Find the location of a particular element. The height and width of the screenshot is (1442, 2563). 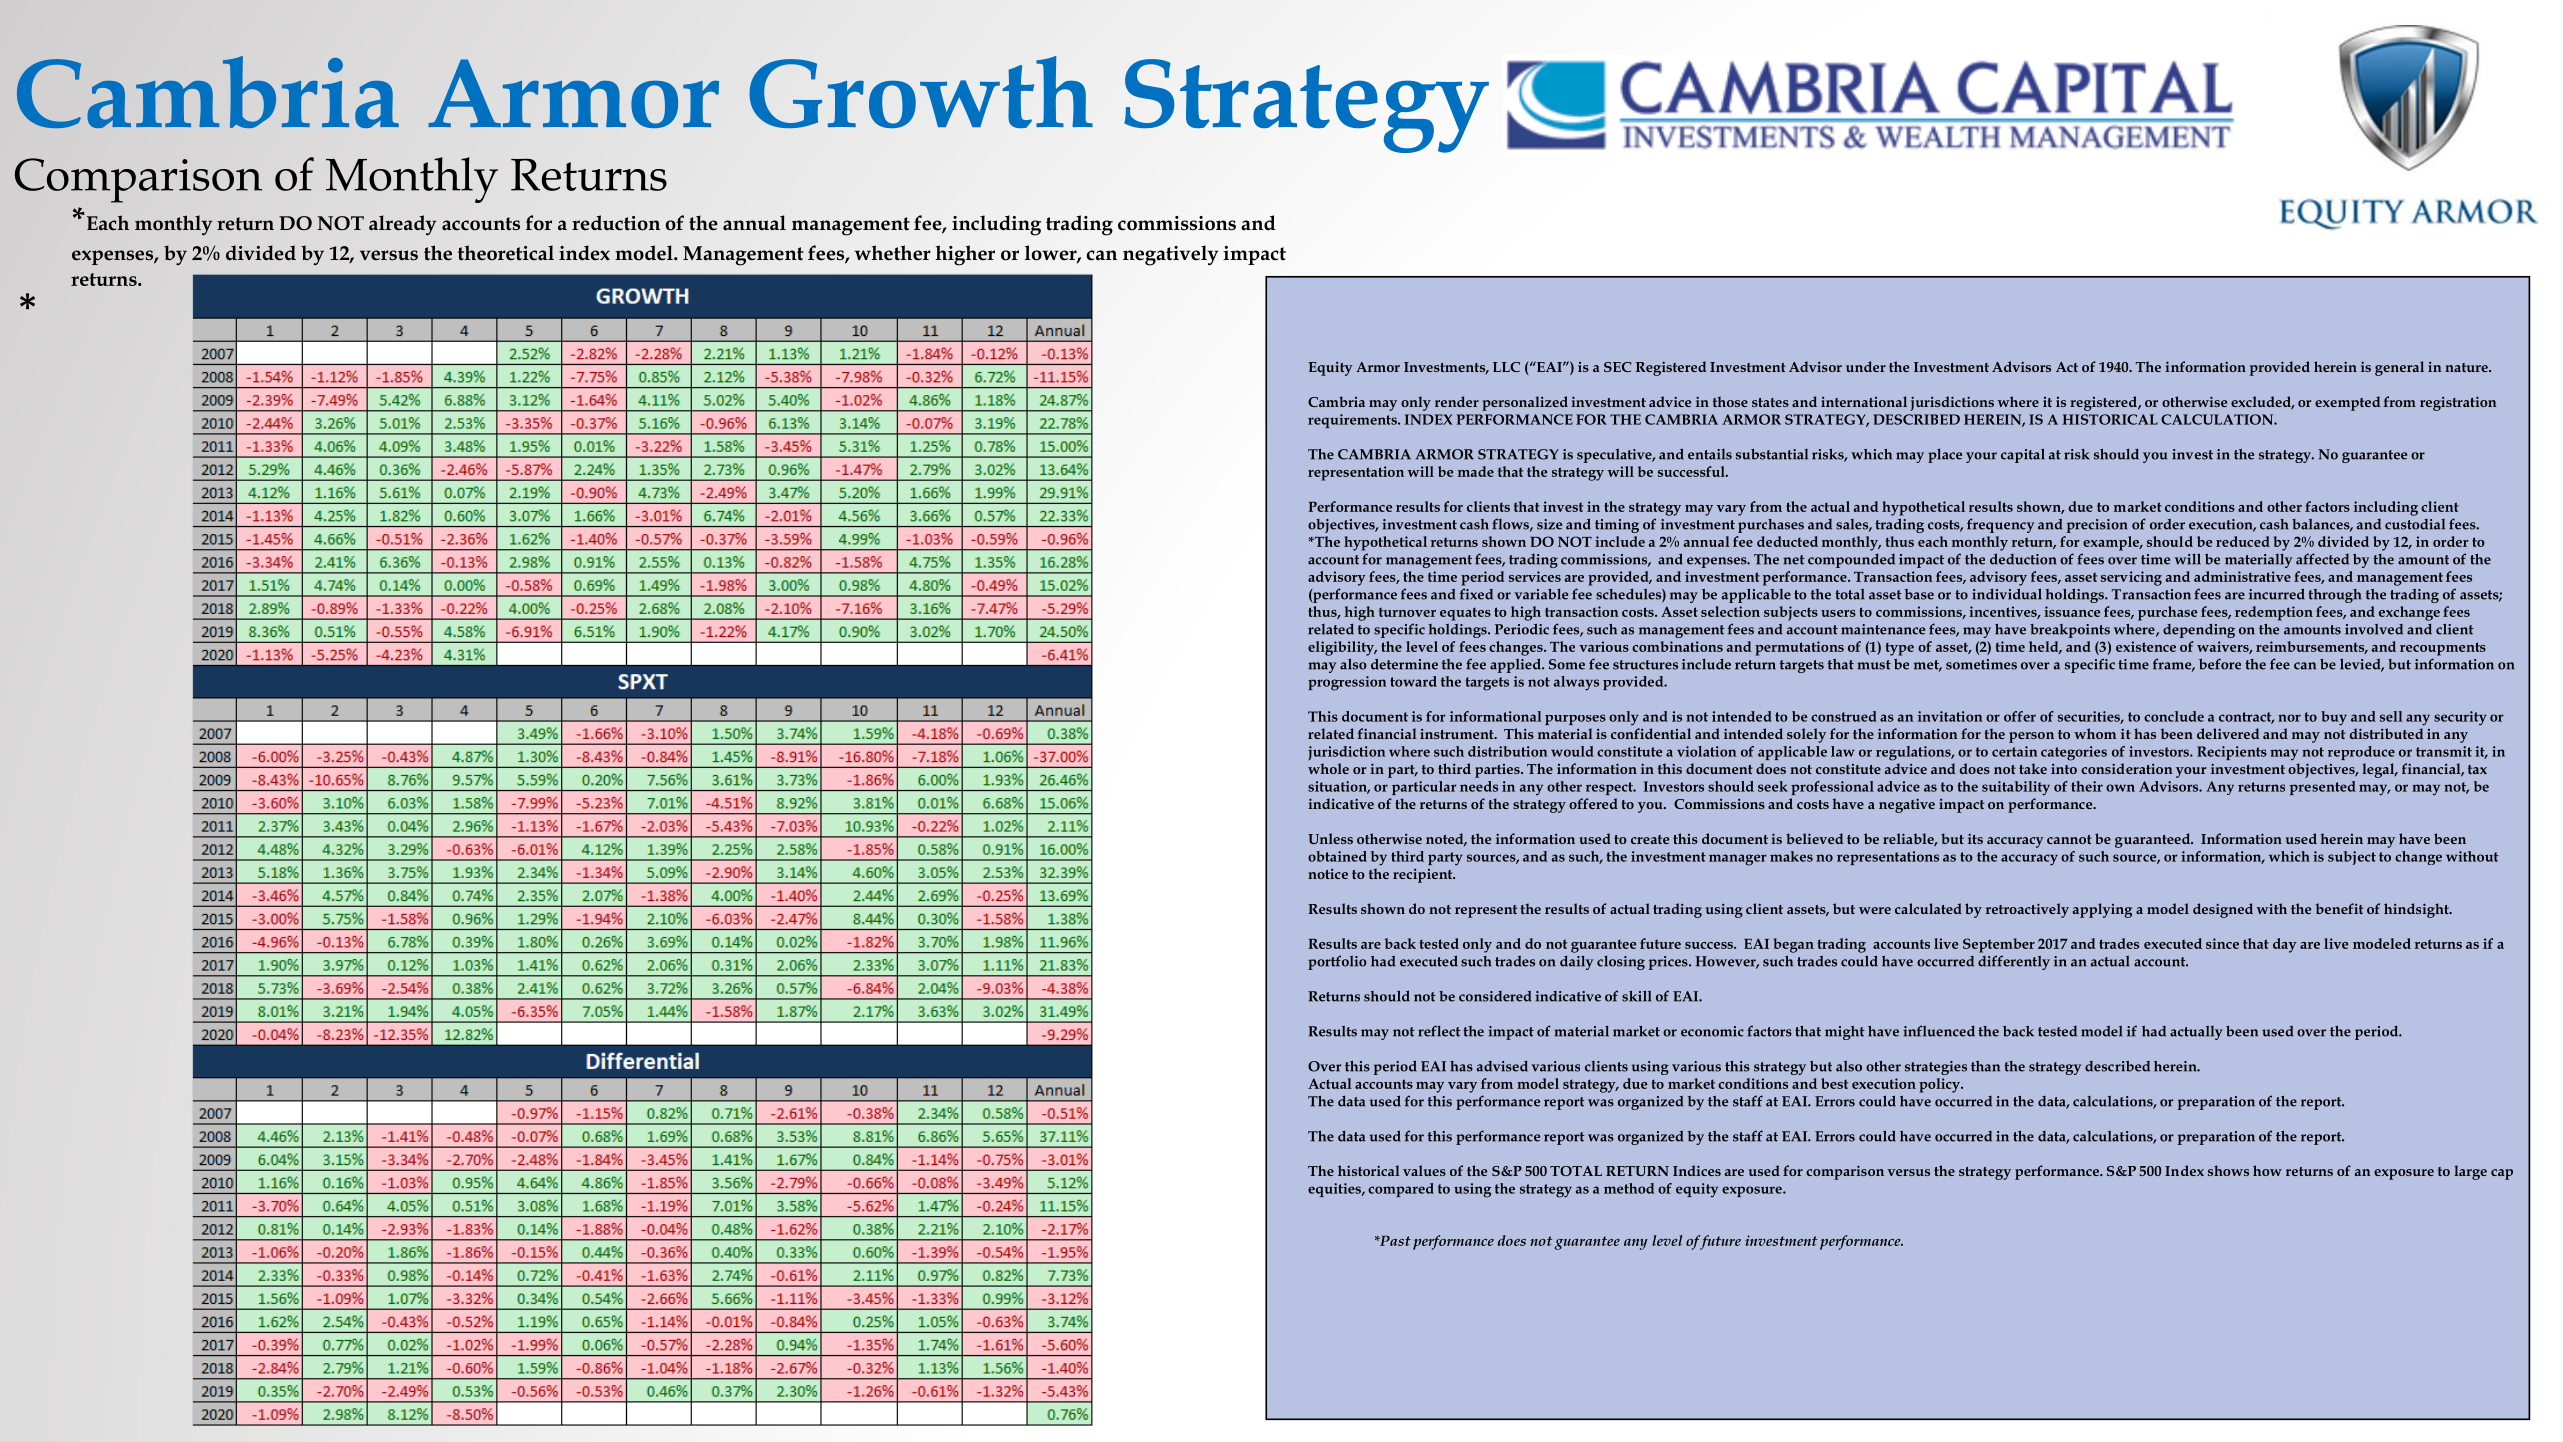

whether is located at coordinates (892, 253).
